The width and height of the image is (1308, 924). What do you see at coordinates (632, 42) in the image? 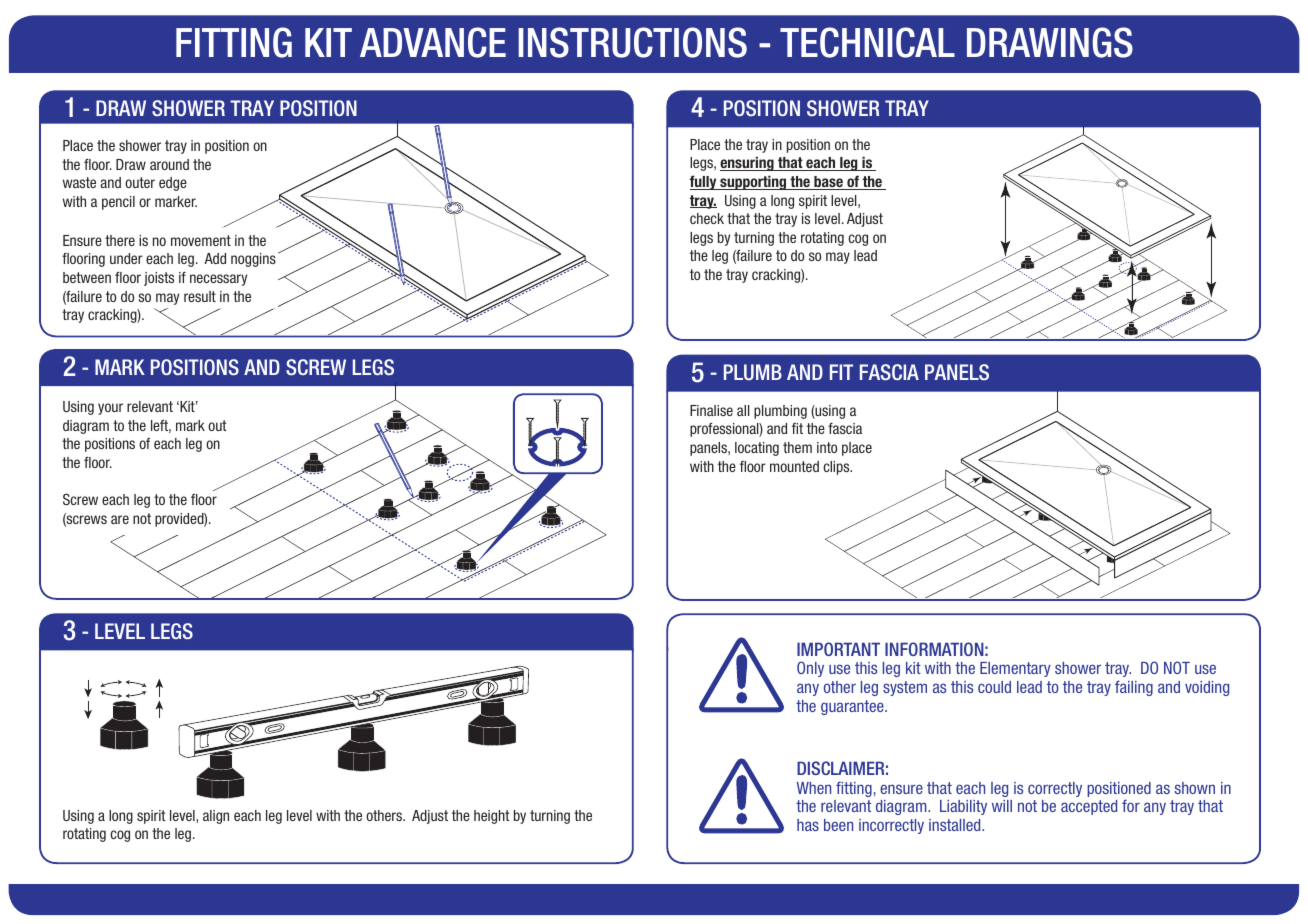
I see `INSTRUCTIONS` at bounding box center [632, 42].
